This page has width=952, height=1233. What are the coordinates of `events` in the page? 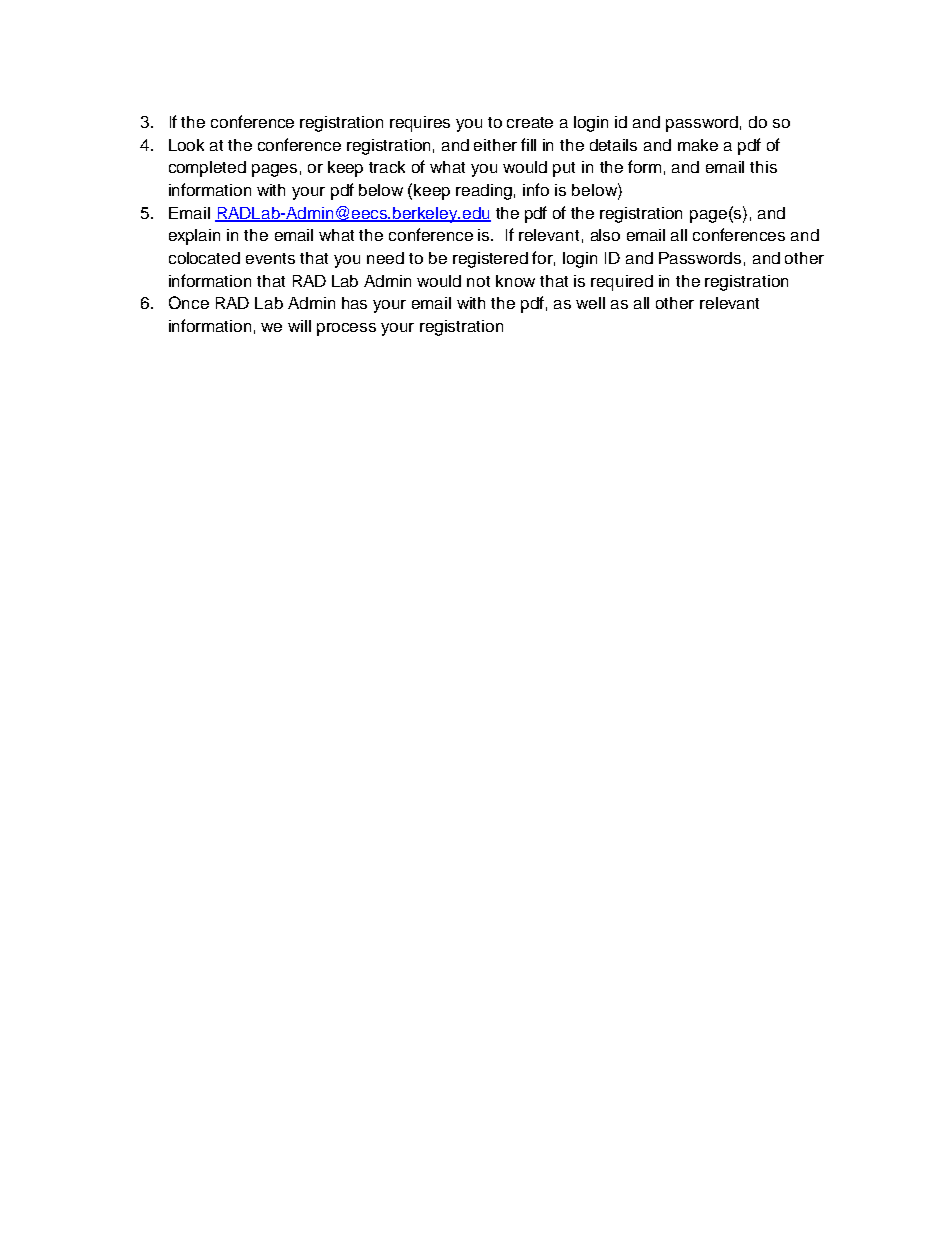 It's located at (270, 258).
